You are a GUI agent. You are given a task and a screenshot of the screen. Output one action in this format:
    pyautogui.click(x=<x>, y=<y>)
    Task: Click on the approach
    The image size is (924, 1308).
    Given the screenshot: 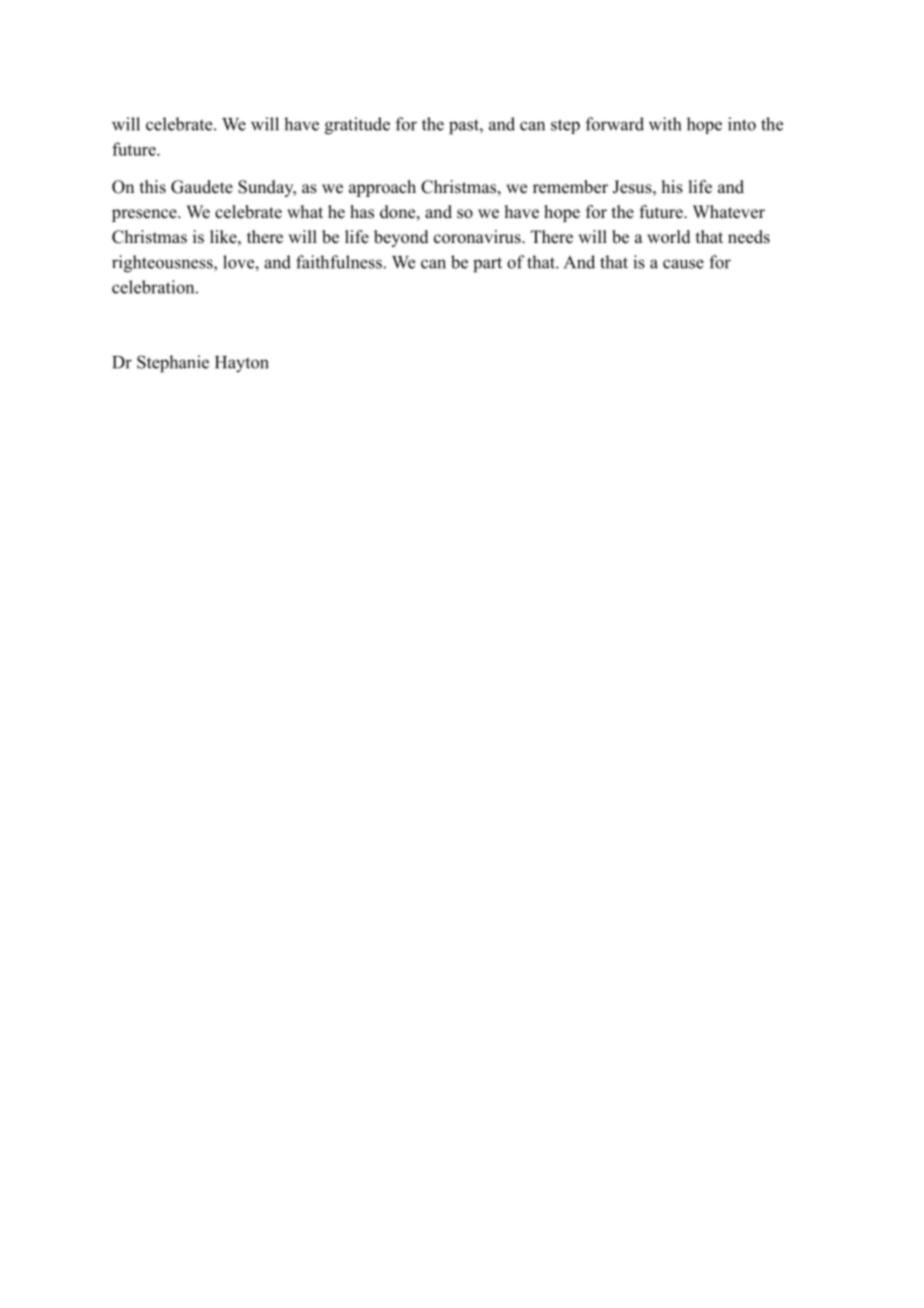 What is the action you would take?
    pyautogui.click(x=382, y=188)
